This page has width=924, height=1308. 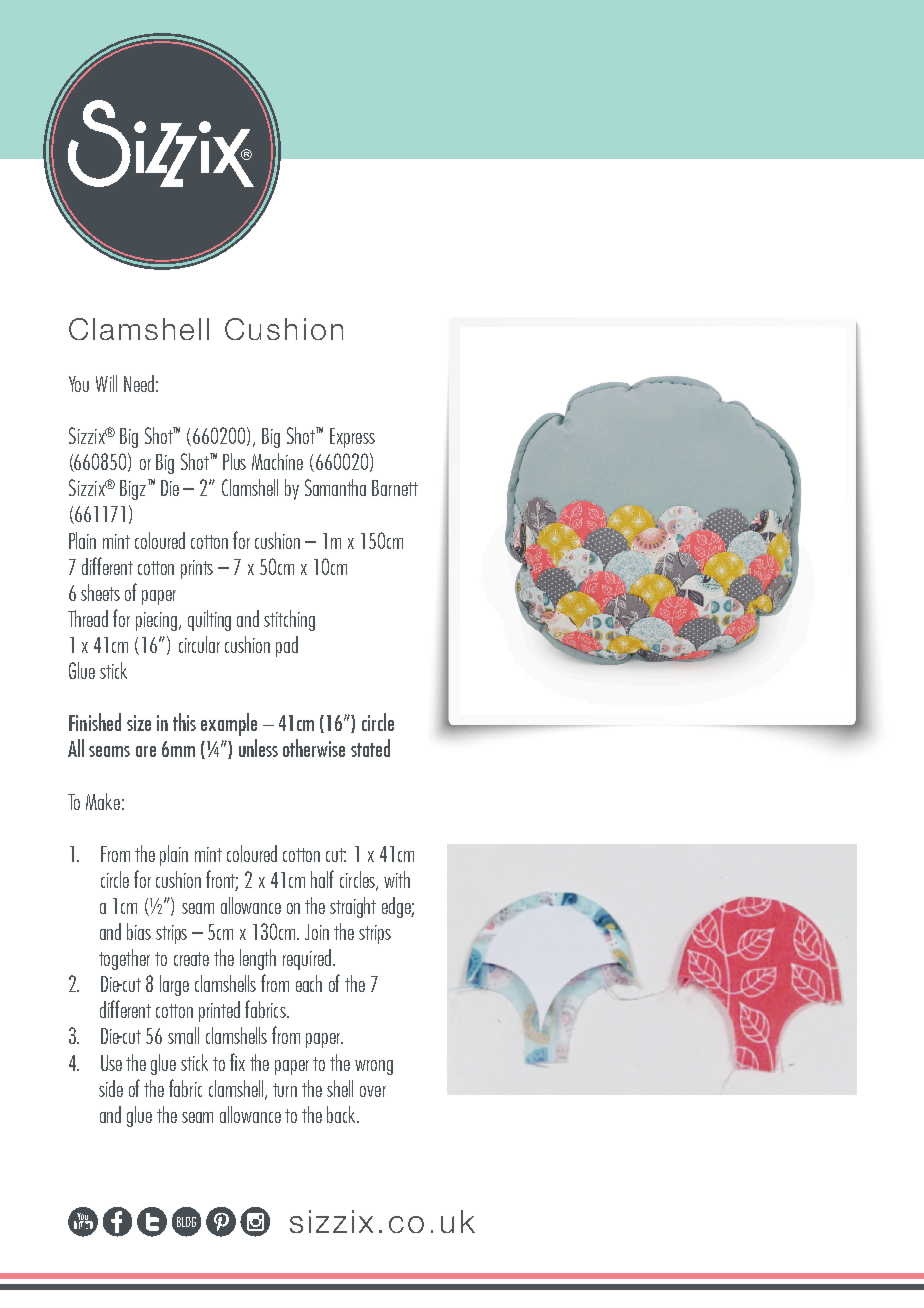 What do you see at coordinates (352, 438) in the page?
I see `Express` at bounding box center [352, 438].
